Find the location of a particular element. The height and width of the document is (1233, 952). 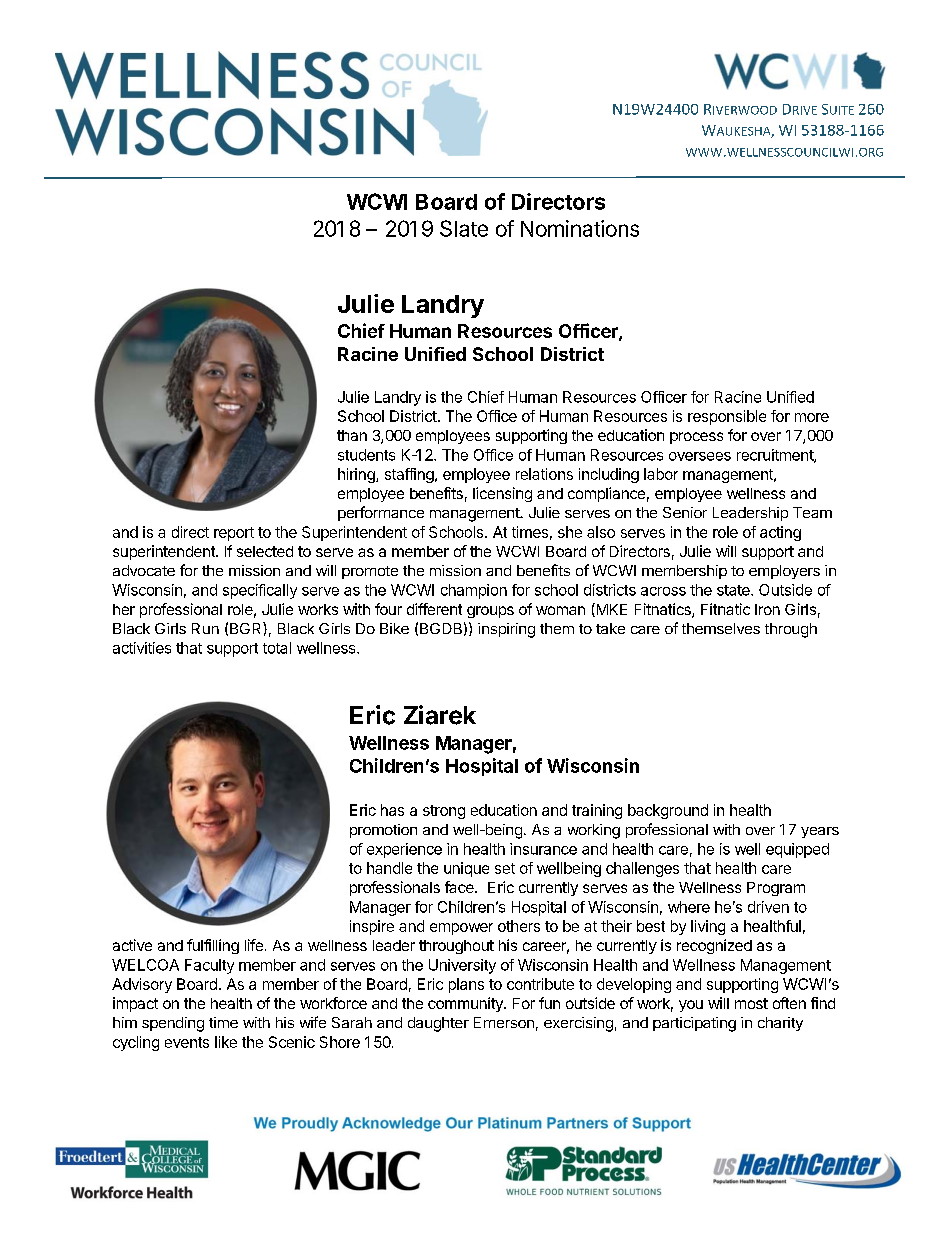

has is located at coordinates (392, 810).
